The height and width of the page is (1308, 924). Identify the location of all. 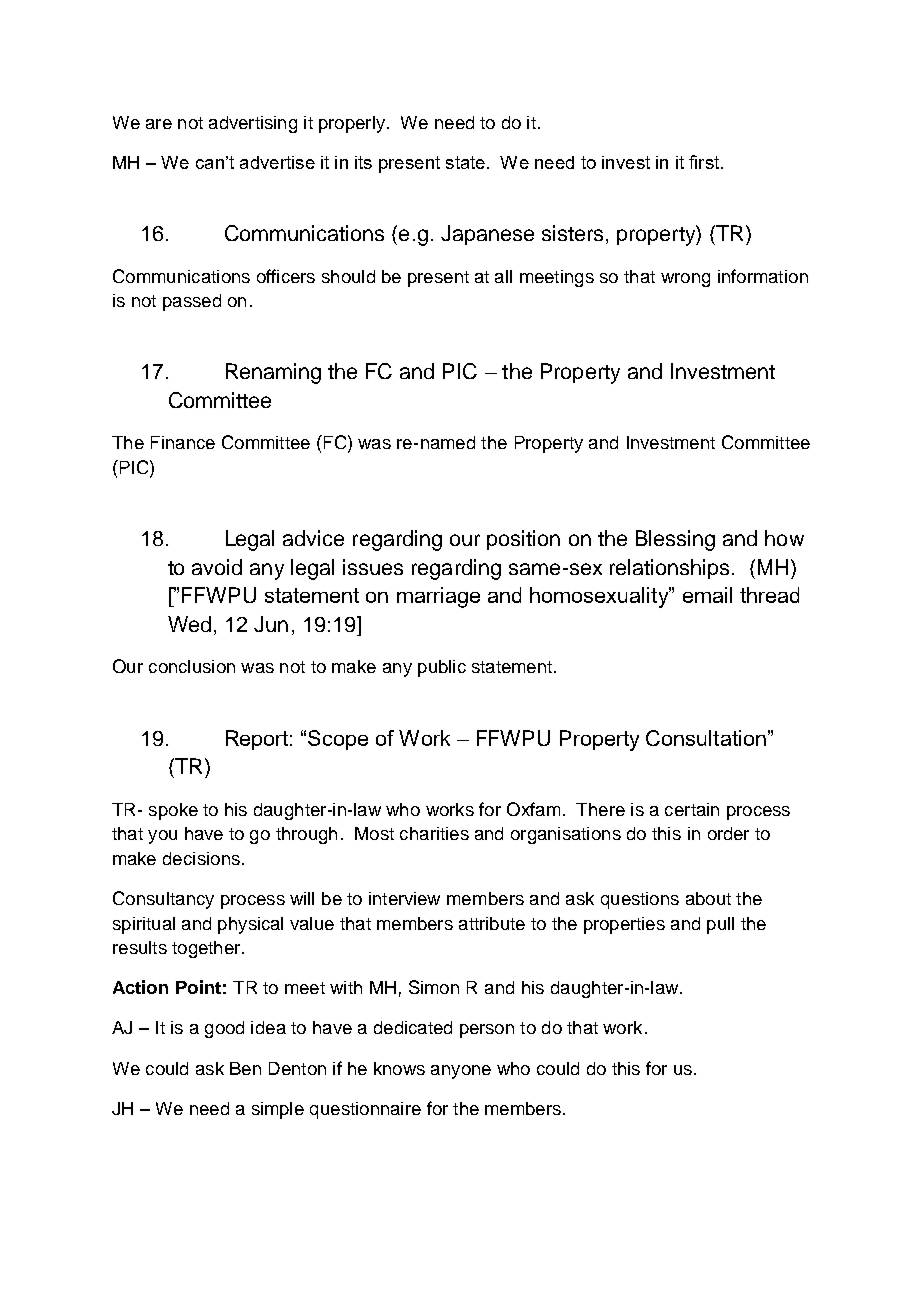
(503, 276).
